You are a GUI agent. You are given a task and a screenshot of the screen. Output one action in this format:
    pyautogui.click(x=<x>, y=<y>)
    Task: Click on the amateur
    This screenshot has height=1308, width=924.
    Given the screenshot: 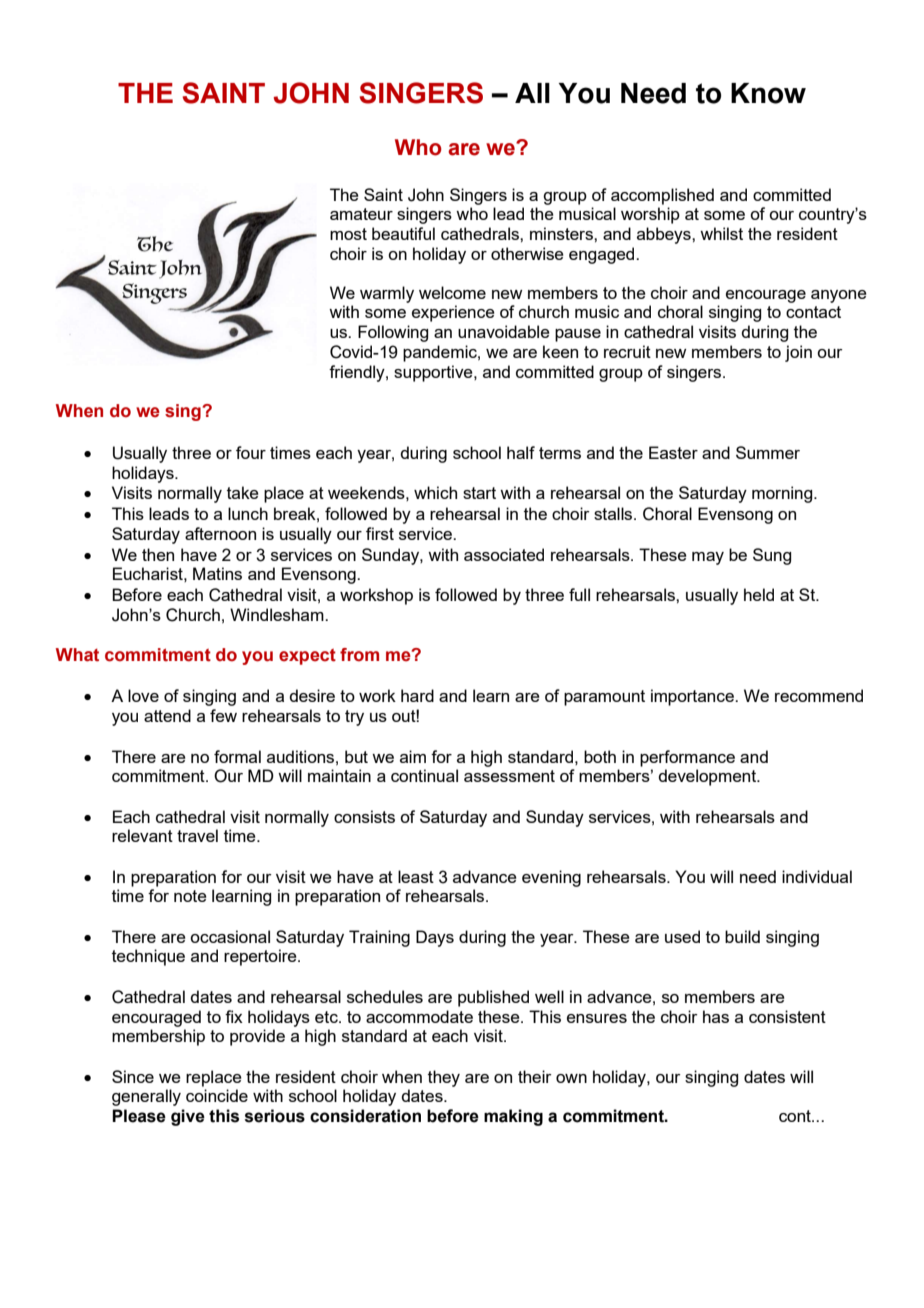 What is the action you would take?
    pyautogui.click(x=361, y=214)
